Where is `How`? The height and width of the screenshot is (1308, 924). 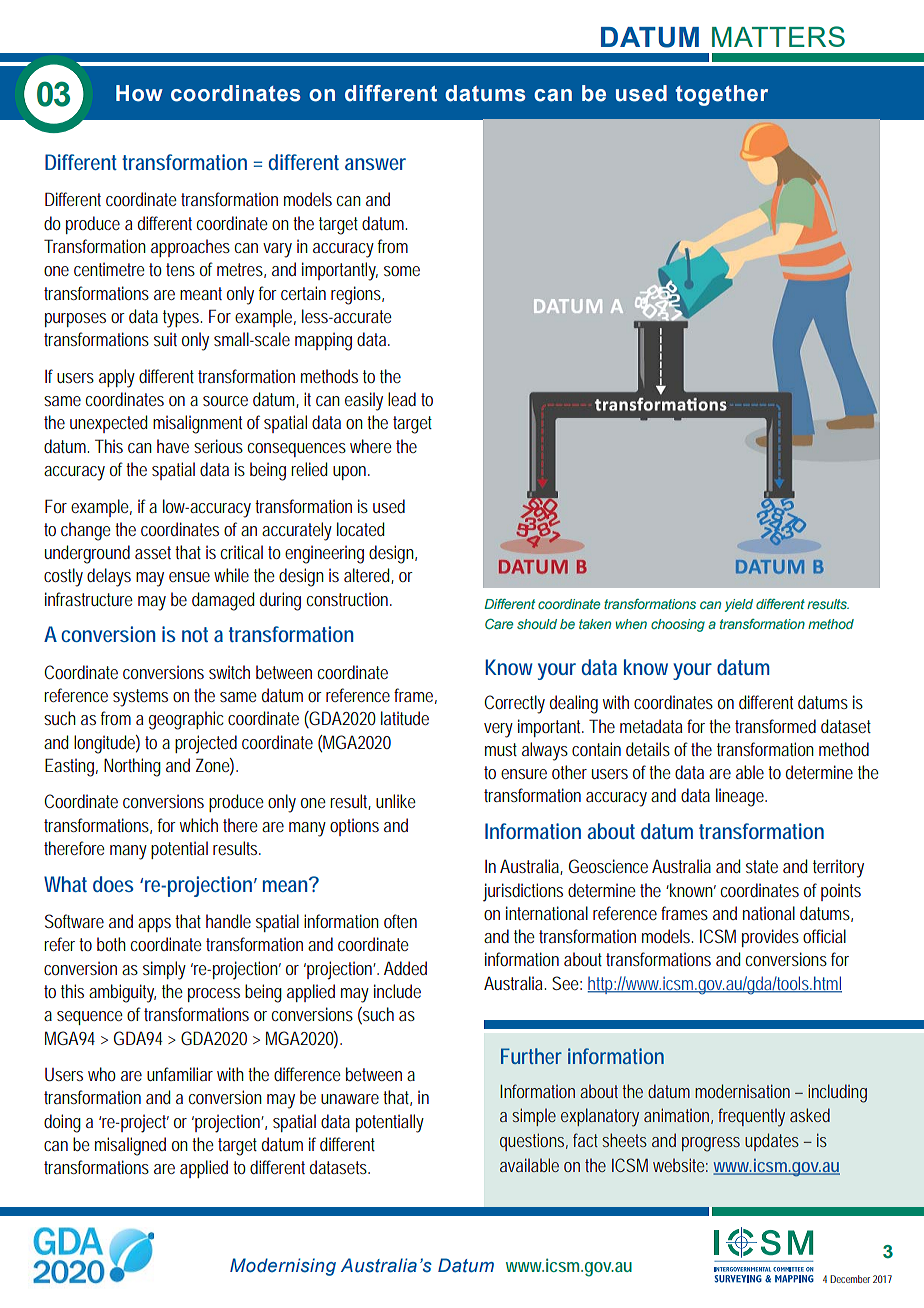
How is located at coordinates (139, 93).
